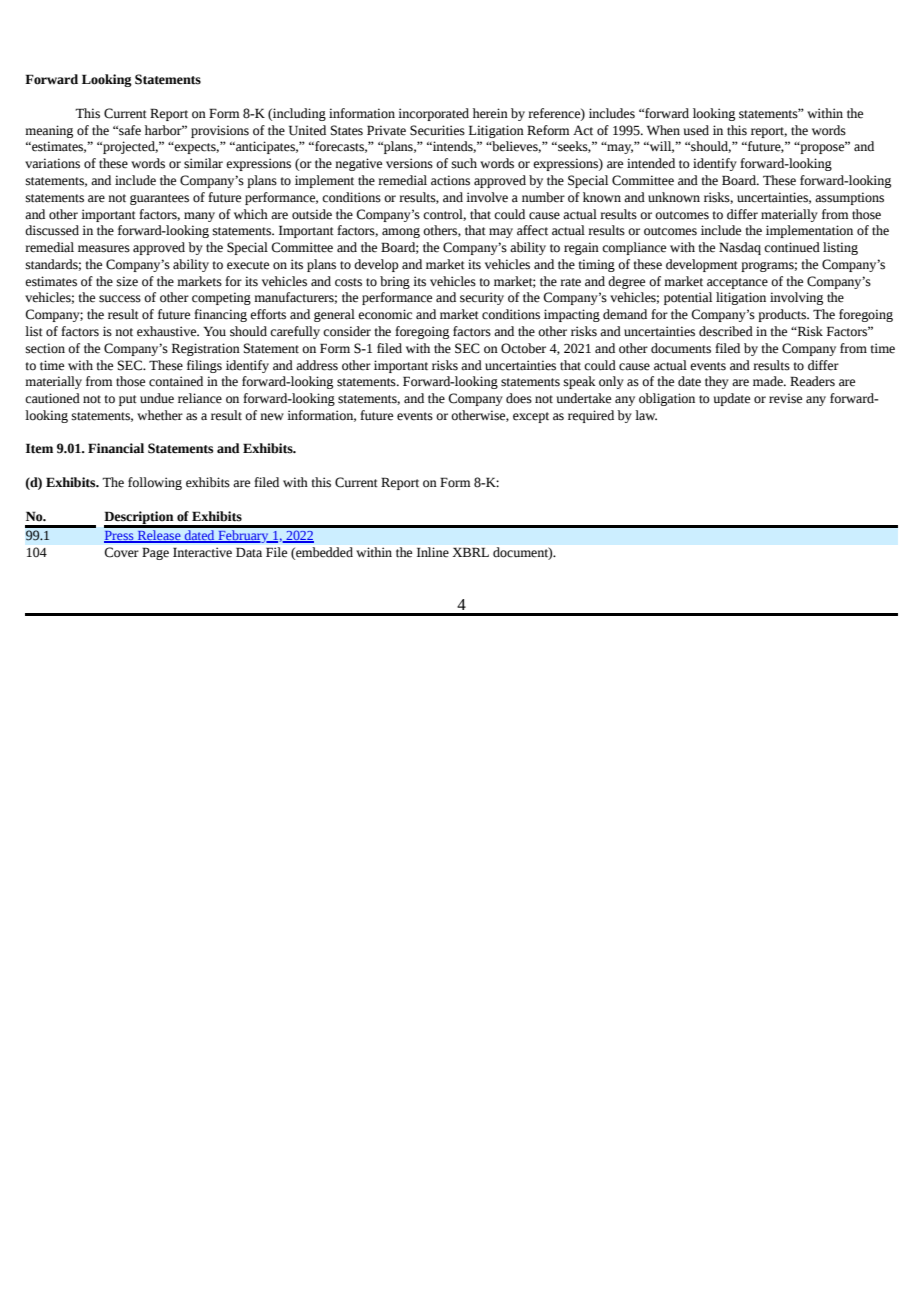 This screenshot has width=924, height=1308. What do you see at coordinates (437, 130) in the screenshot?
I see `Securities` at bounding box center [437, 130].
